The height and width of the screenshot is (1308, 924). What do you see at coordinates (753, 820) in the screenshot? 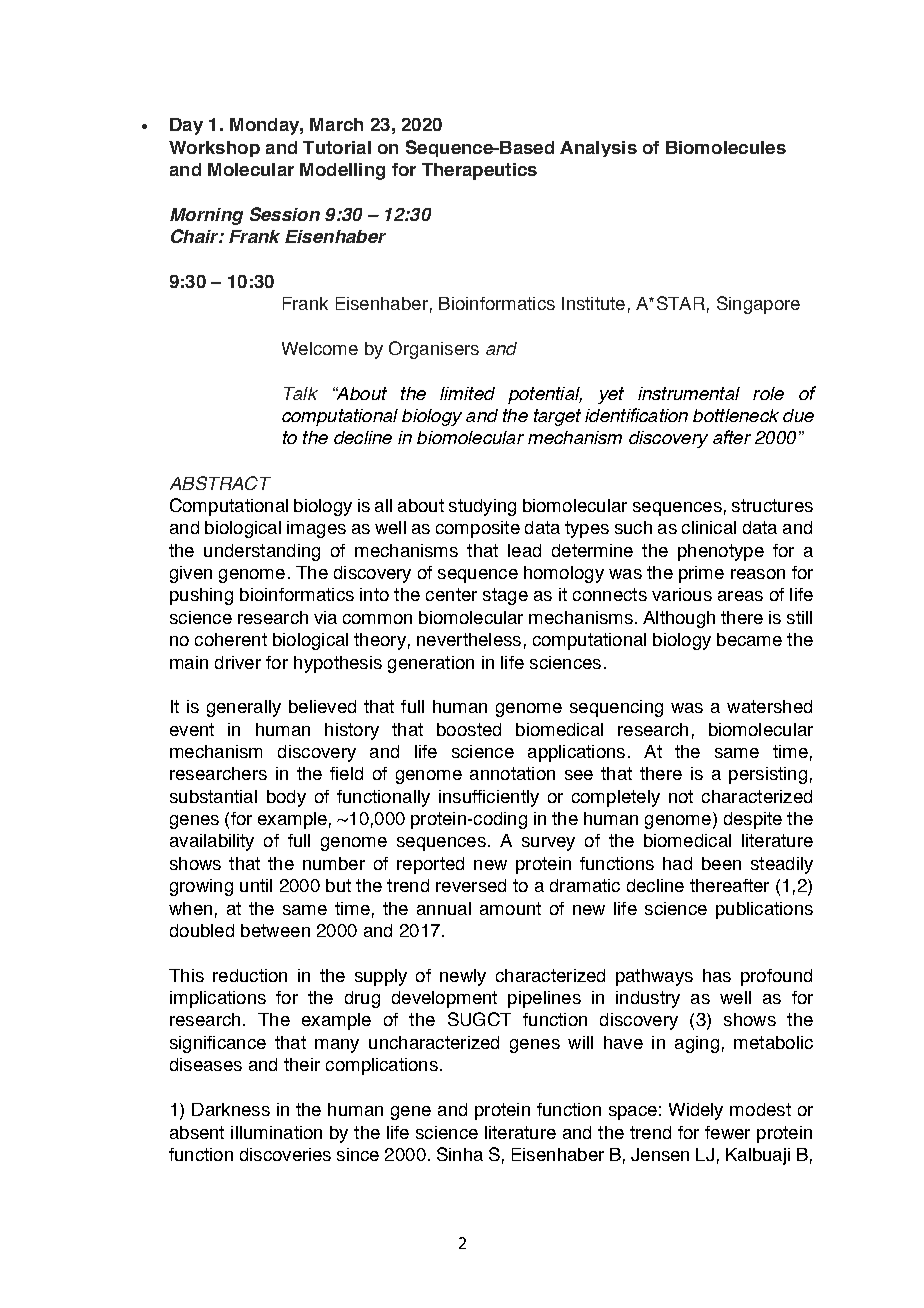
I see `despite` at bounding box center [753, 820].
